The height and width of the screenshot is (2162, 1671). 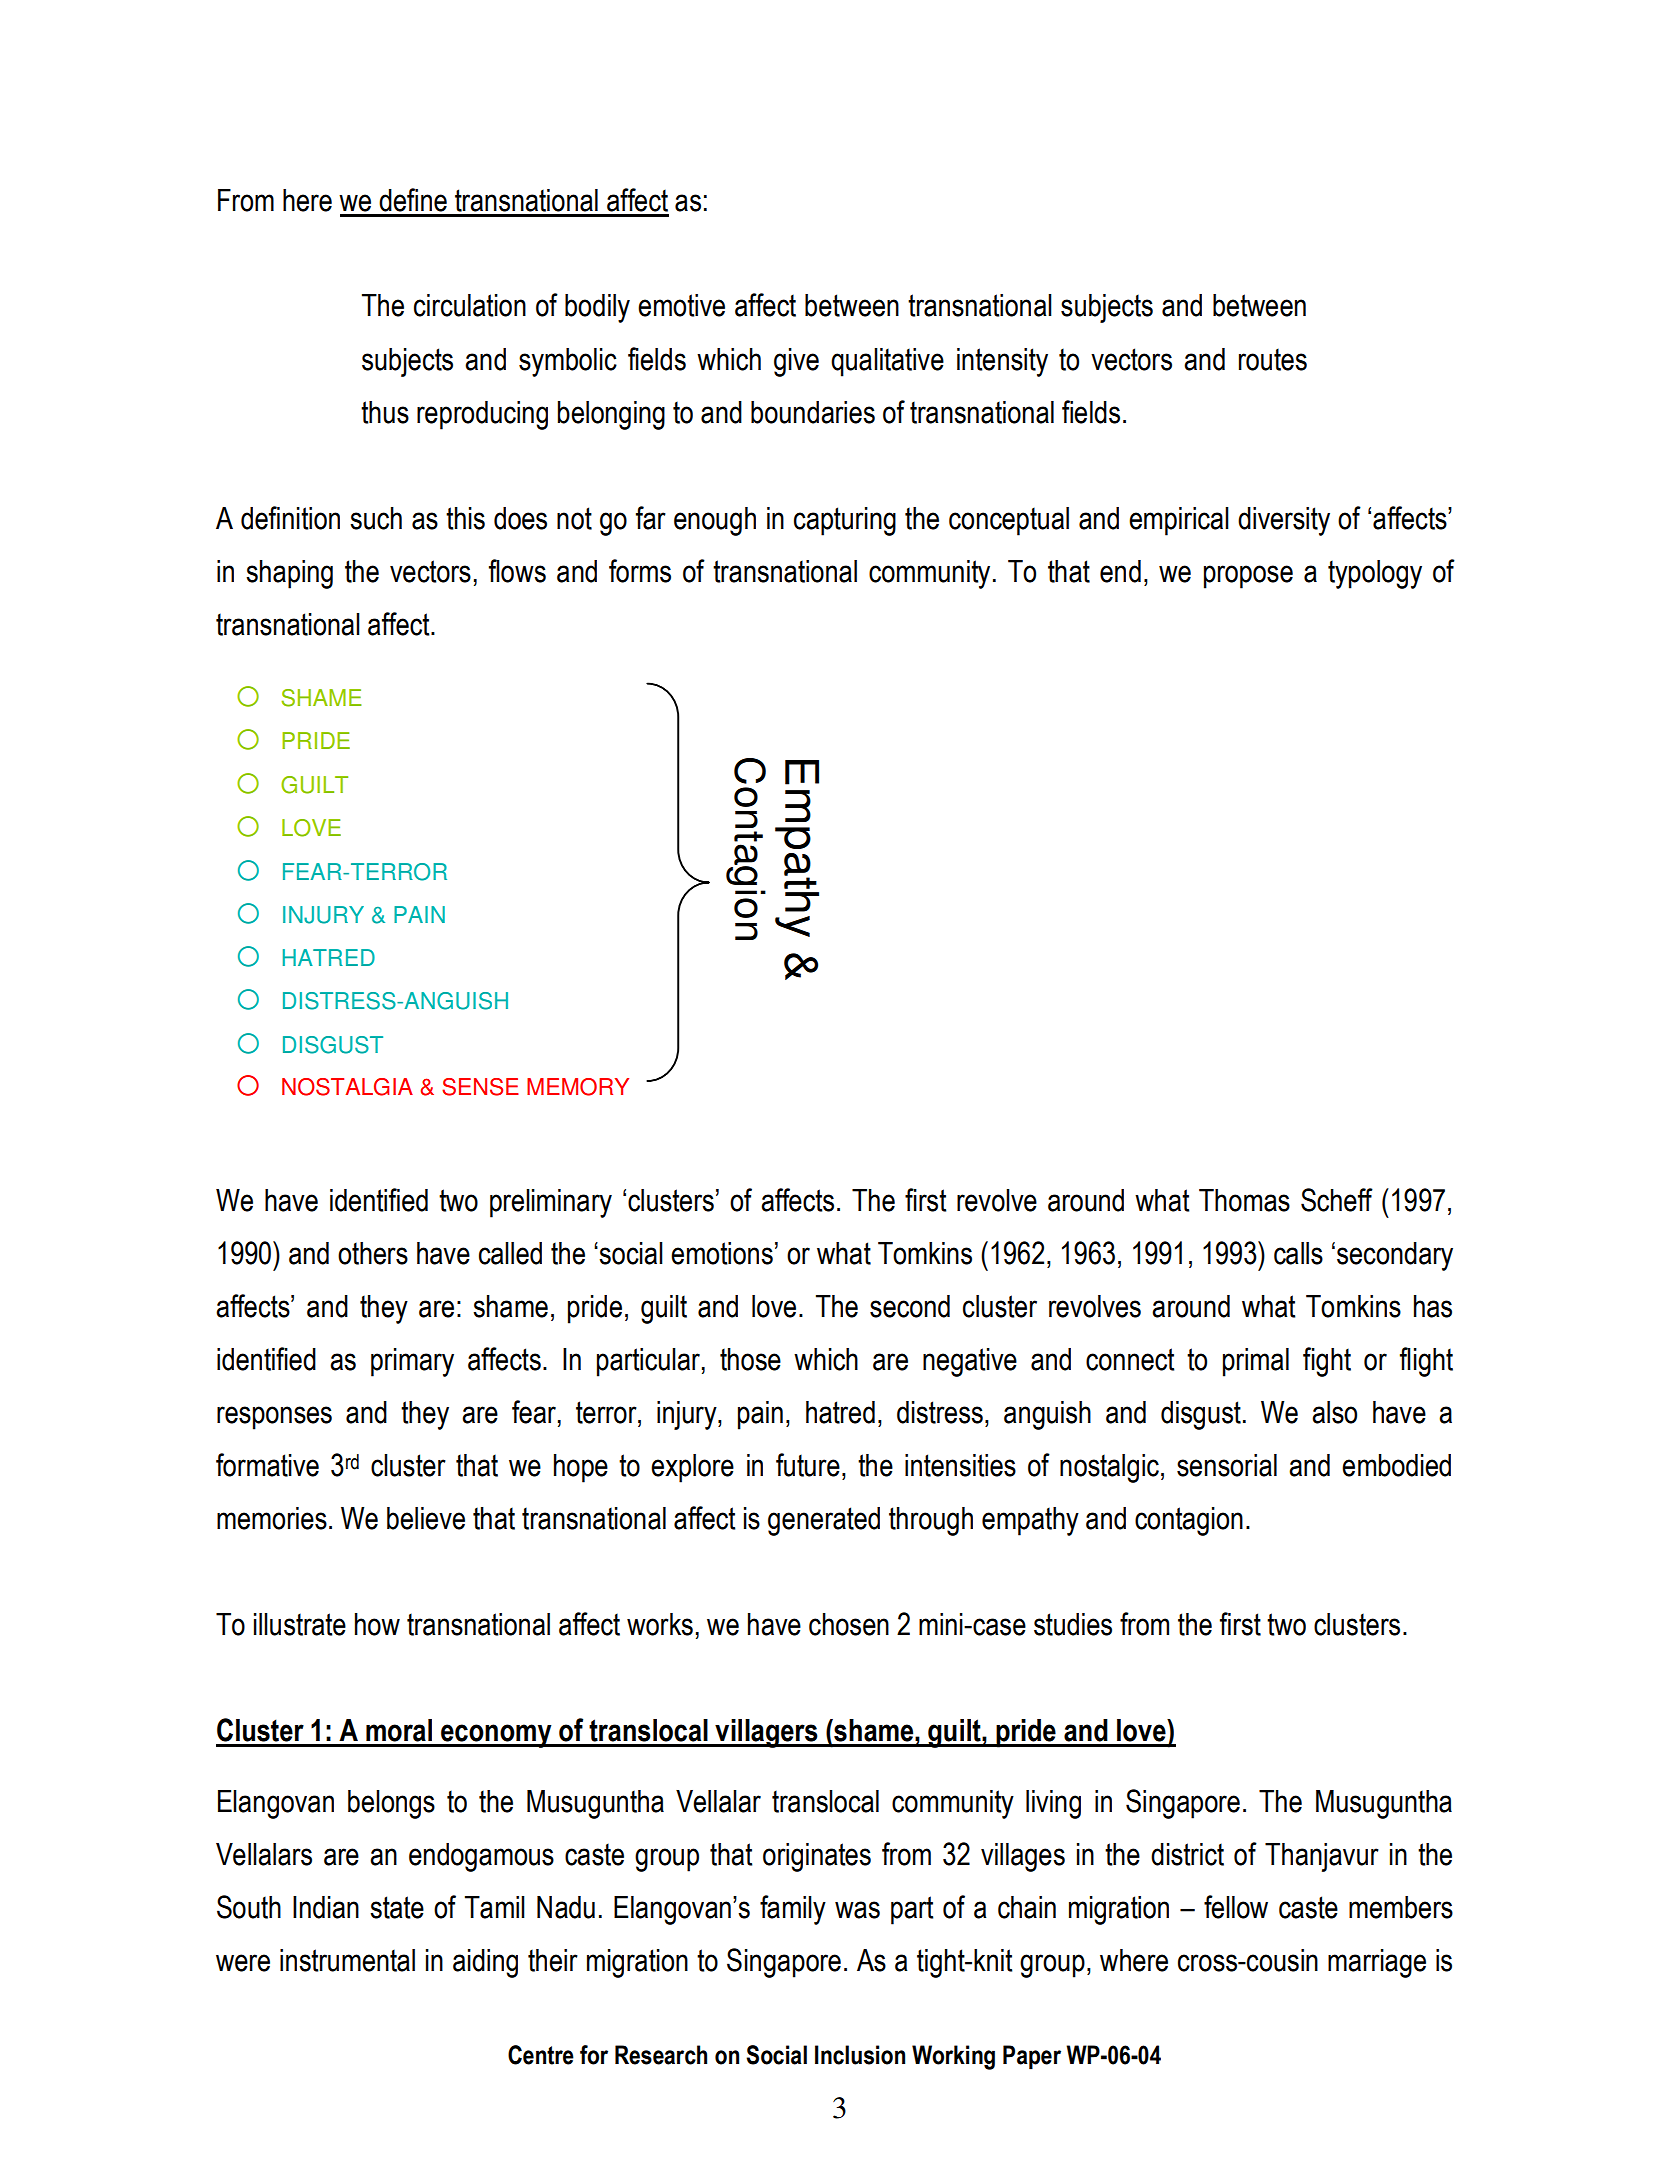 I want to click on routes, so click(x=1273, y=359).
